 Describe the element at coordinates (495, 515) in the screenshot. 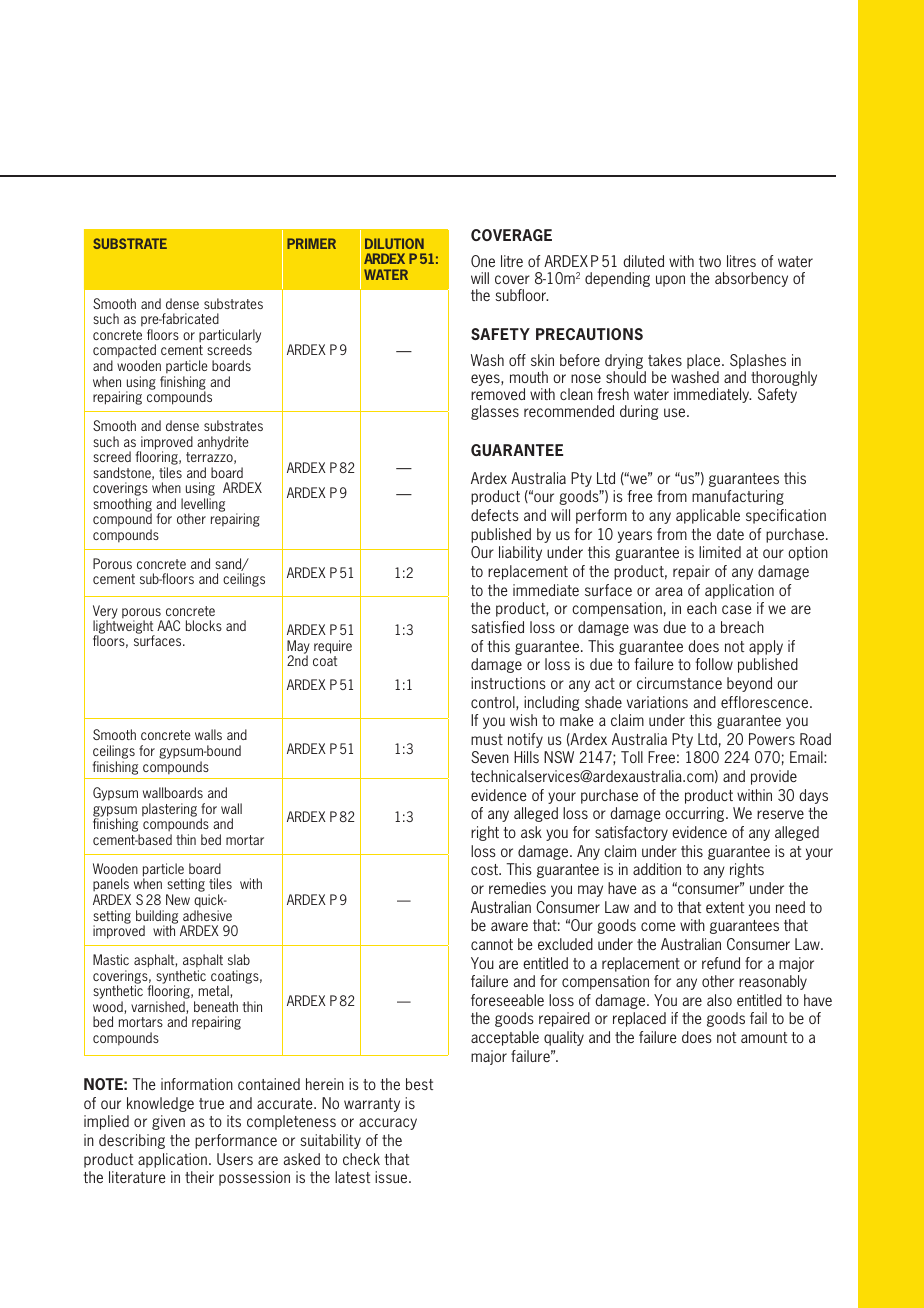

I see `defects` at that location.
